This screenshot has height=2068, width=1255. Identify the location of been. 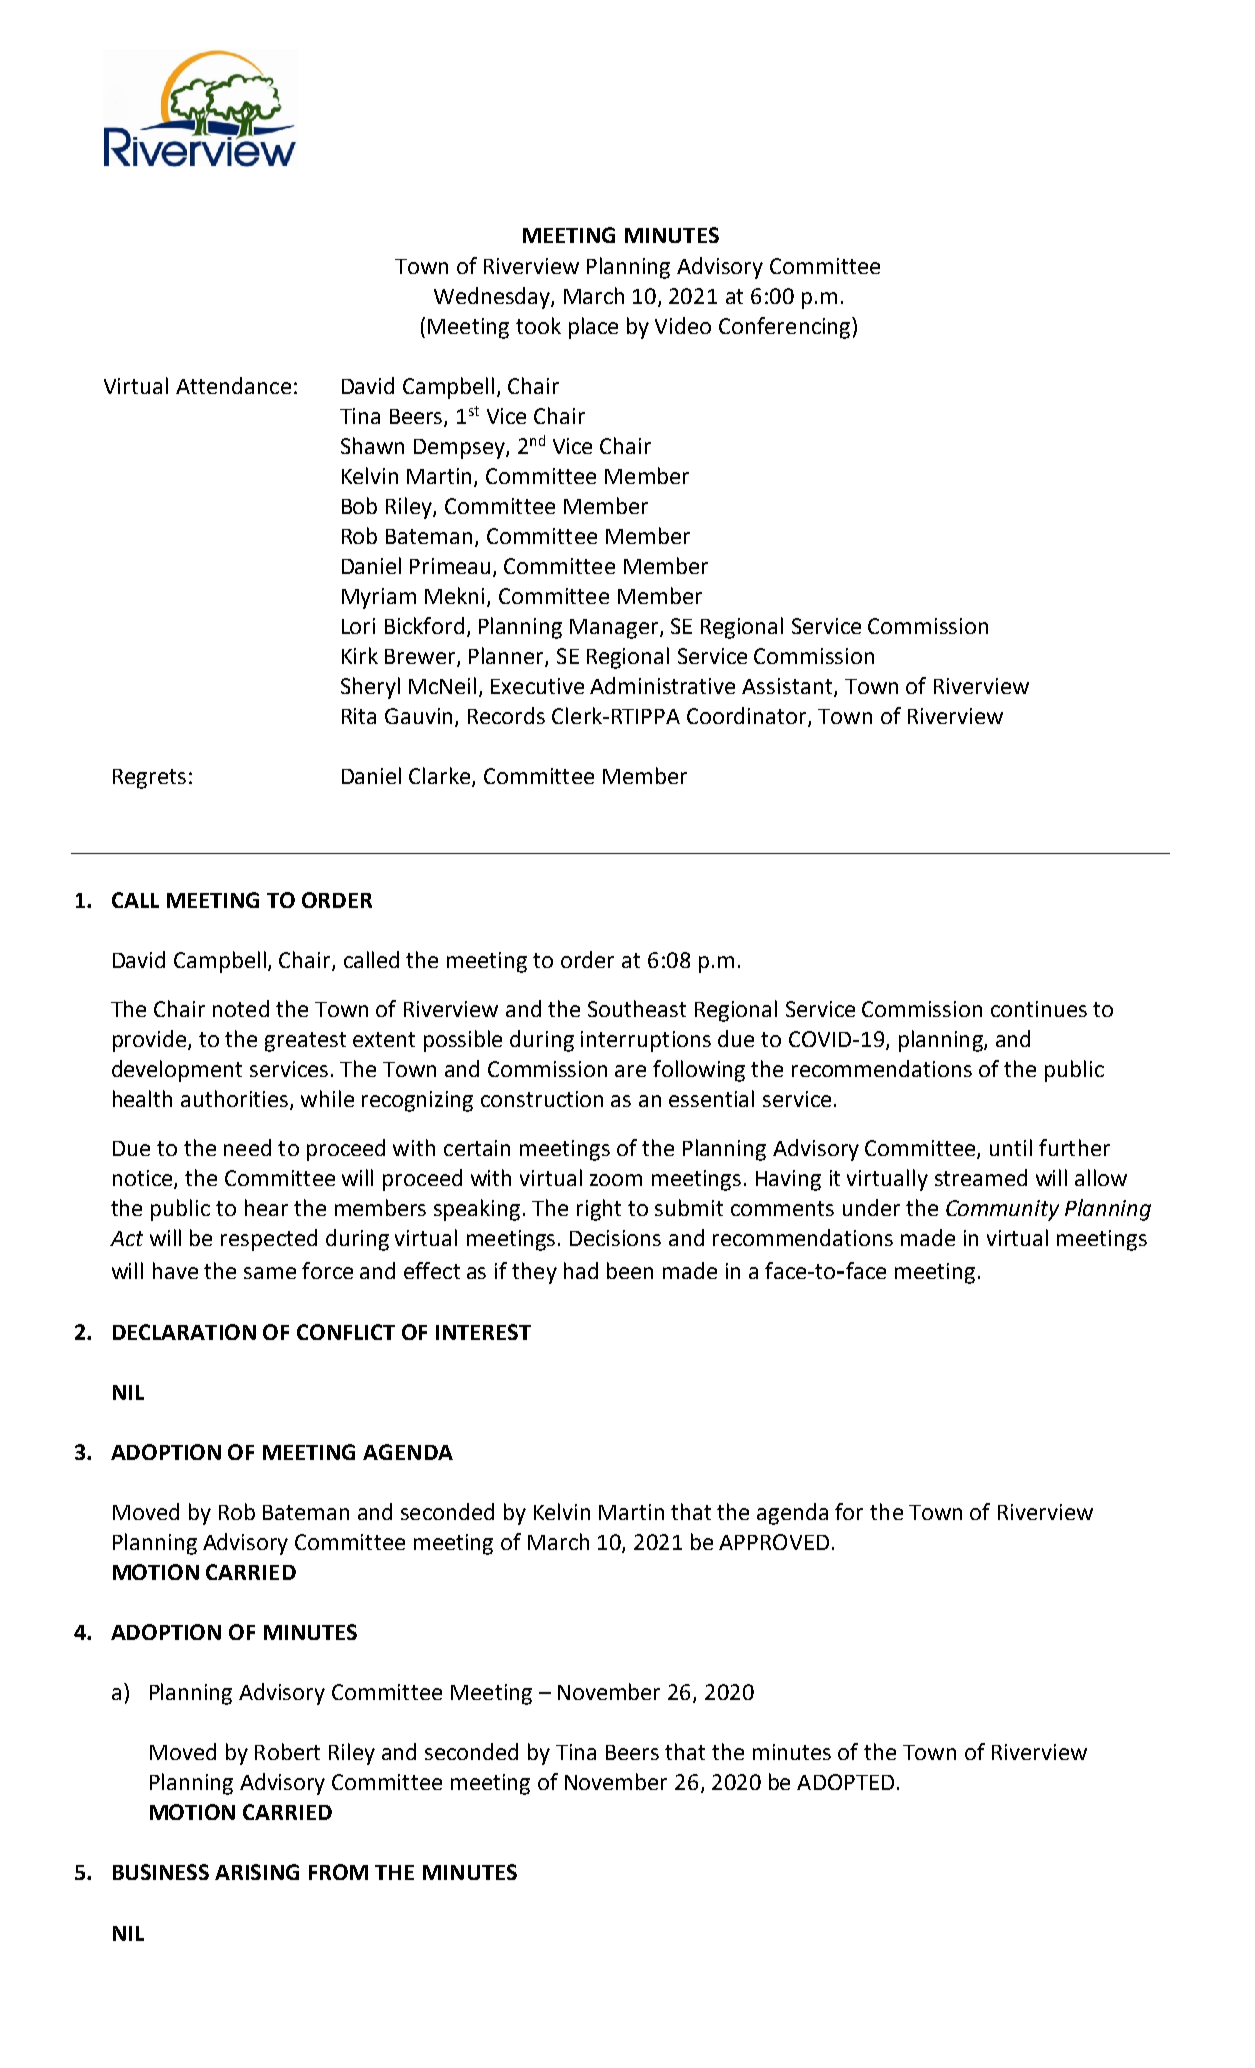
(630, 1270).
